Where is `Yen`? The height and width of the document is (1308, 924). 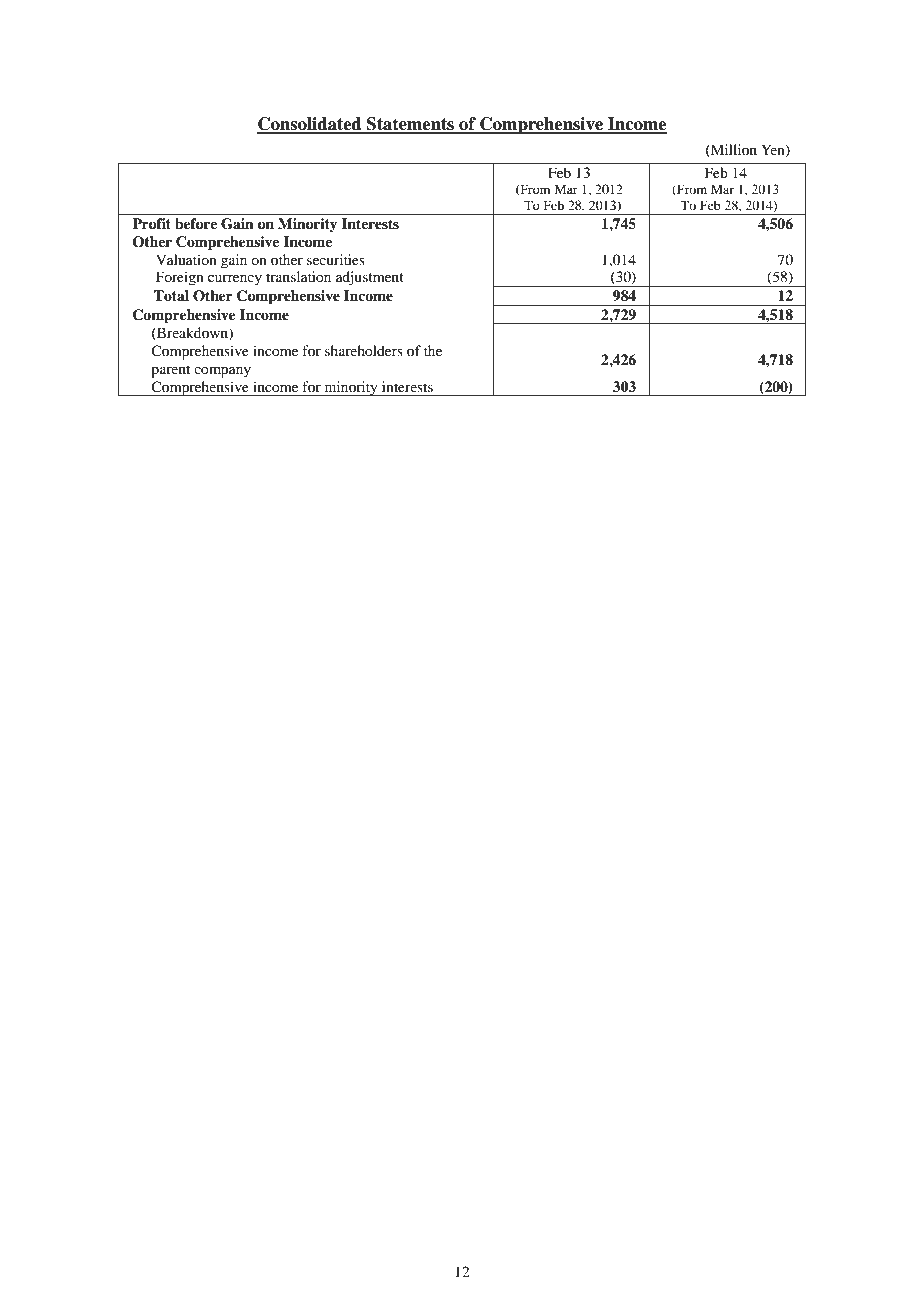 Yen is located at coordinates (774, 151).
